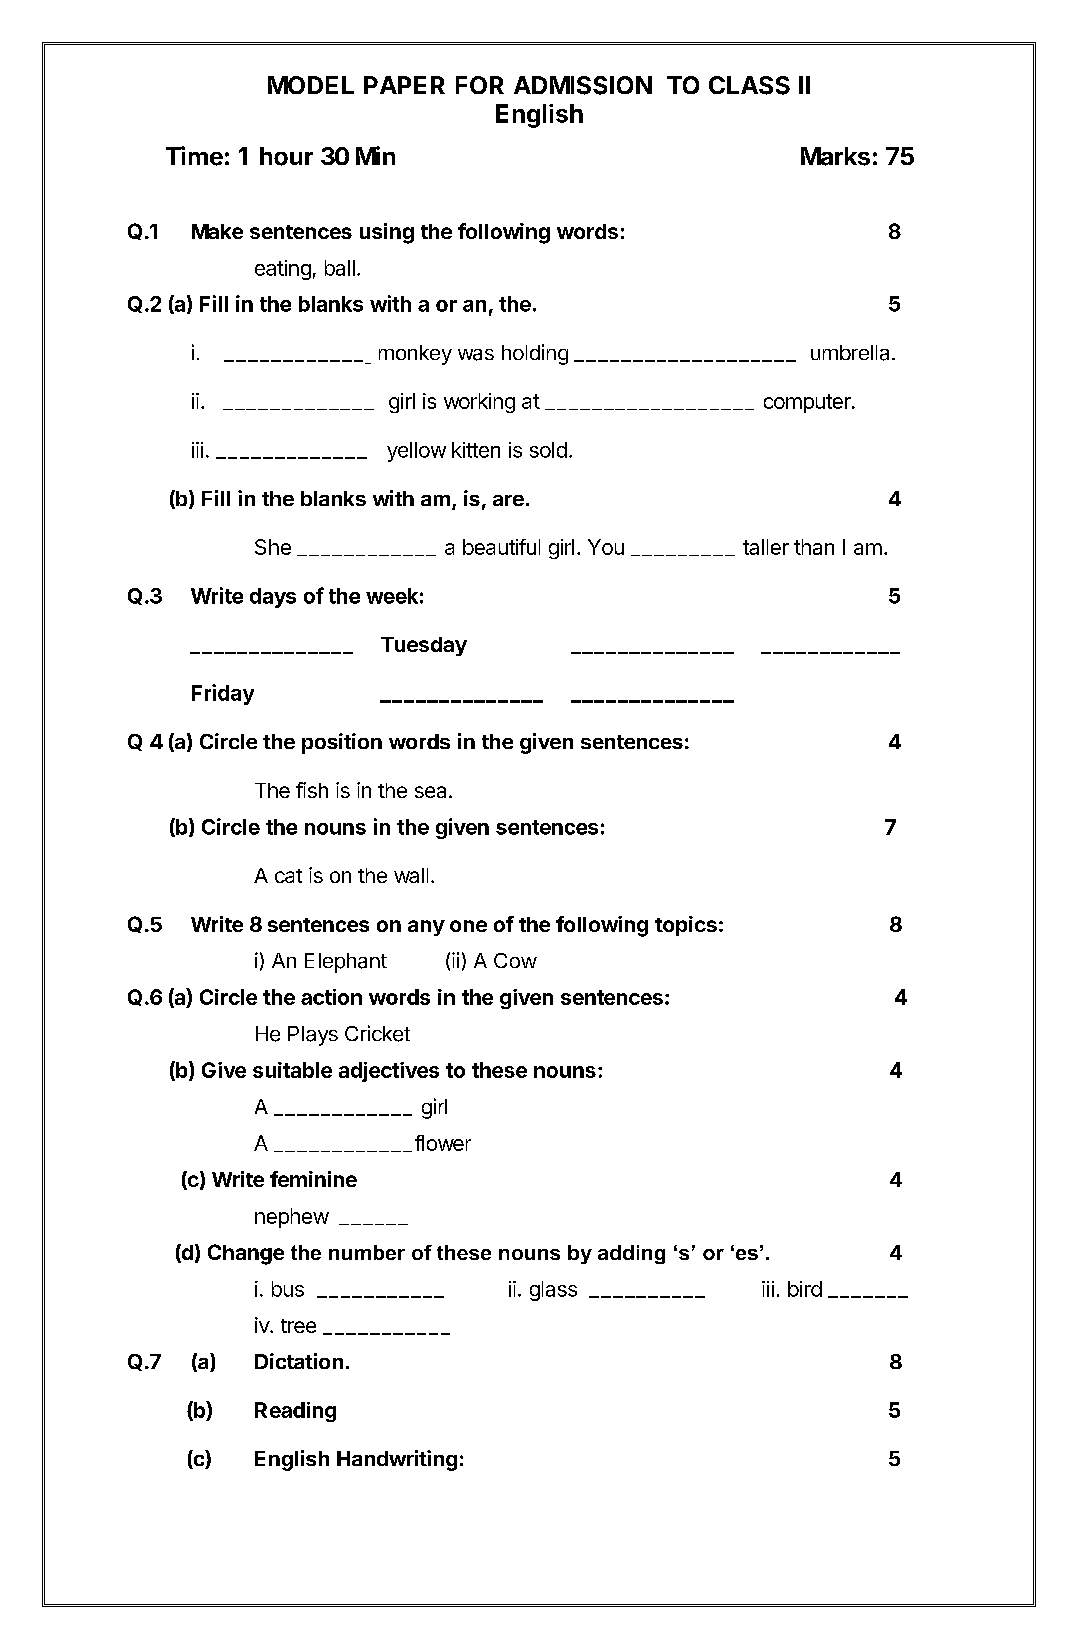 This screenshot has width=1078, height=1649. What do you see at coordinates (480, 85) in the screenshot?
I see `FOR` at bounding box center [480, 85].
